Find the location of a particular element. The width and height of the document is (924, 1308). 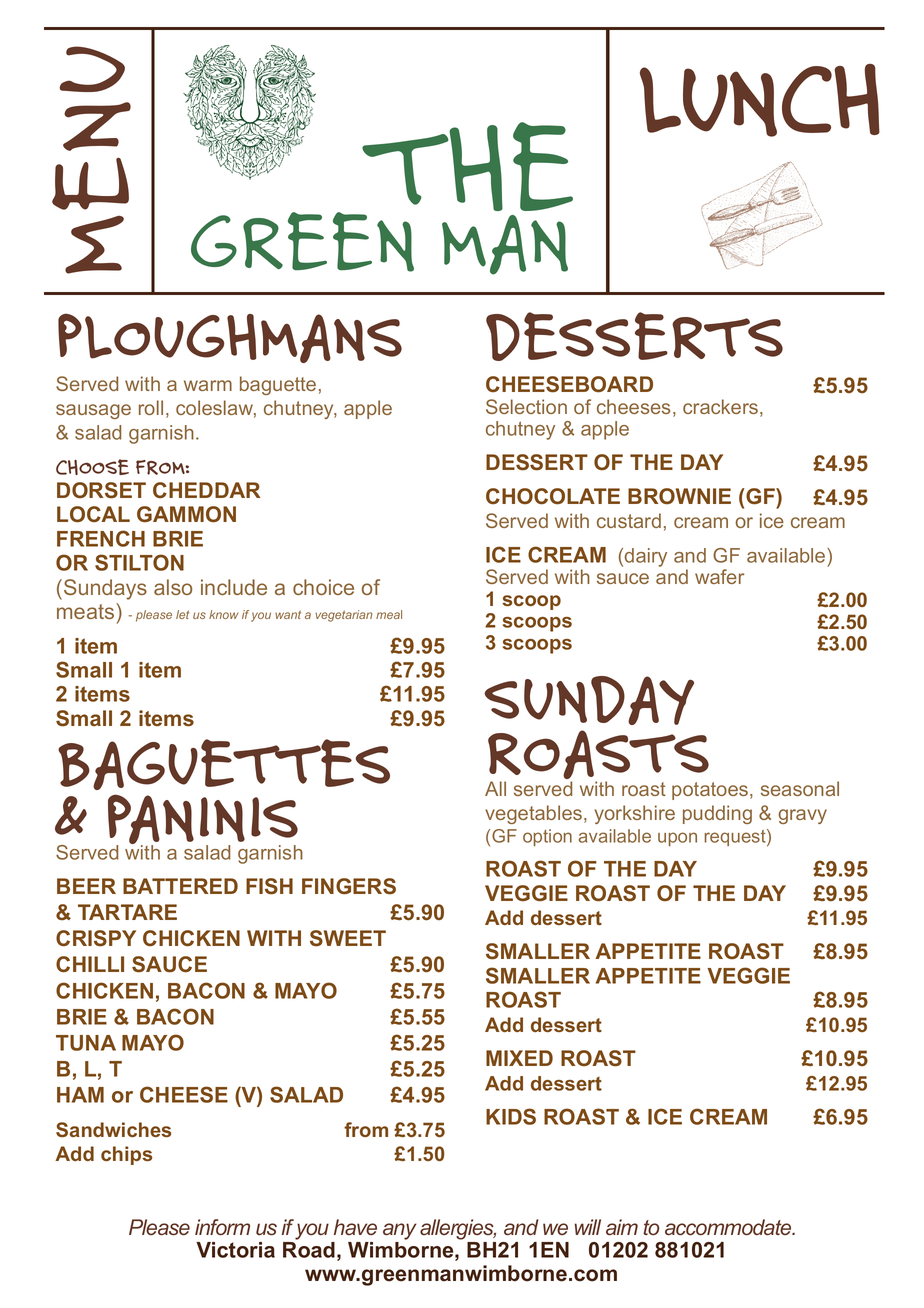

any is located at coordinates (400, 1231).
